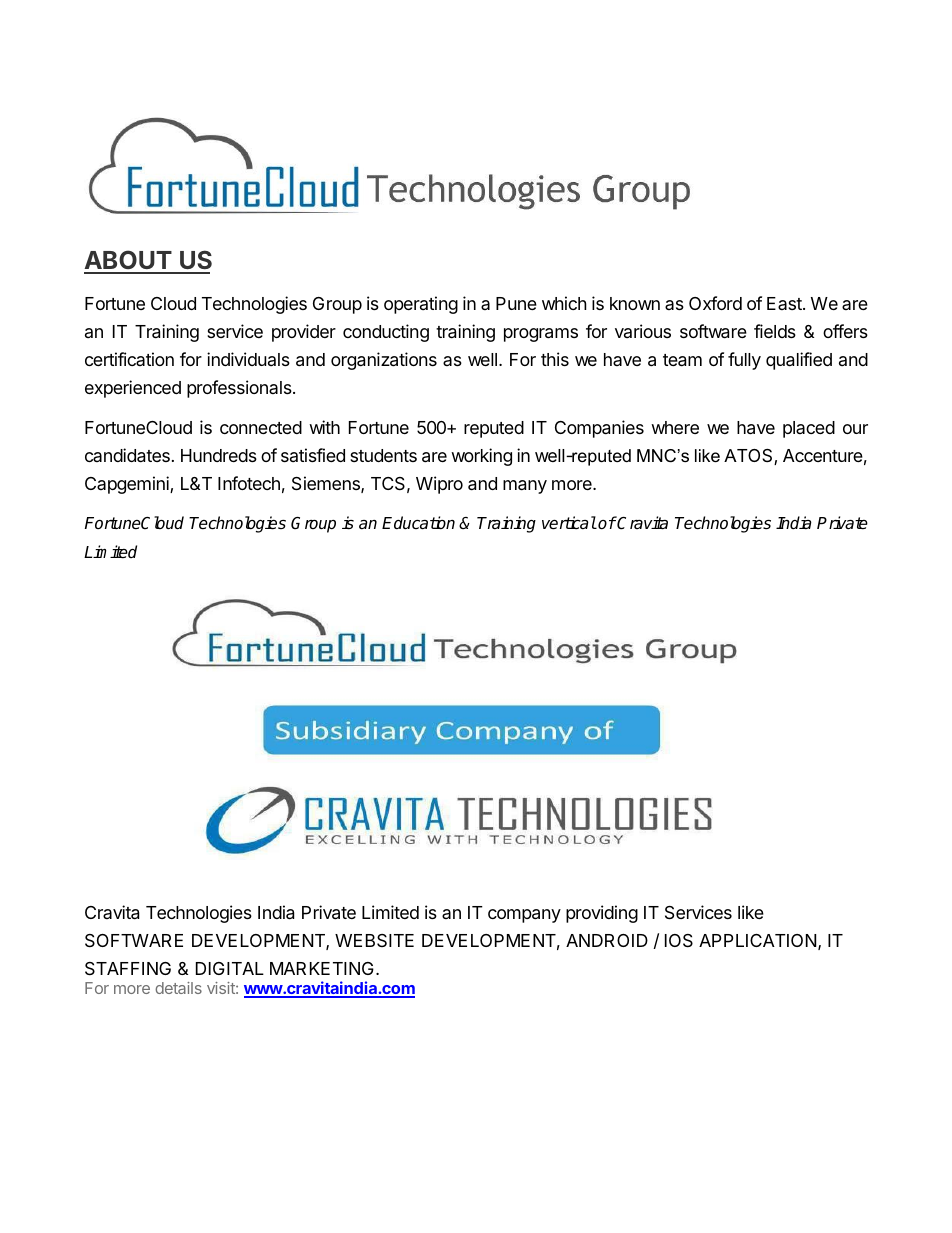  Describe the element at coordinates (230, 968) in the screenshot. I see `DIGITAL` at that location.
